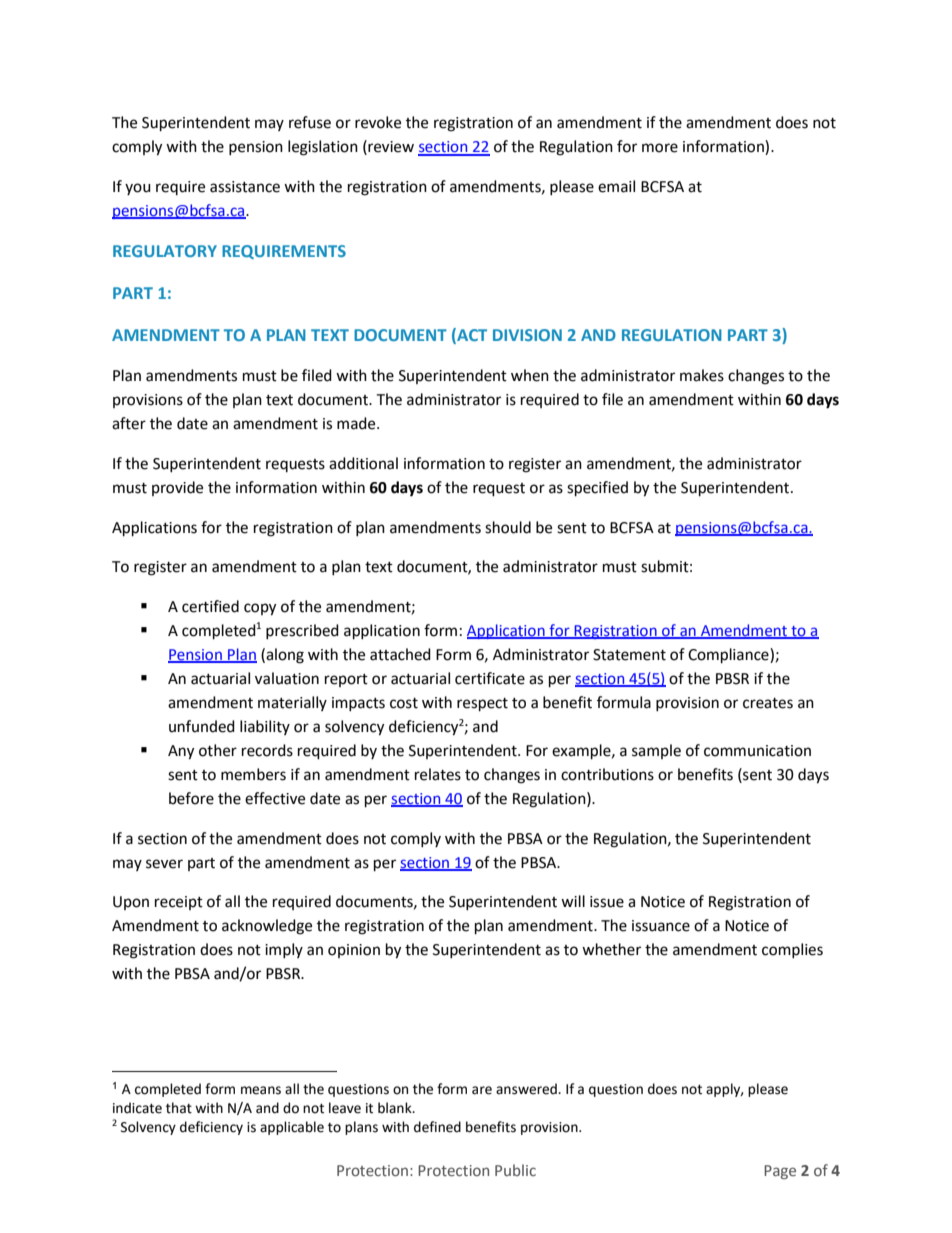  I want to click on will, so click(573, 901).
